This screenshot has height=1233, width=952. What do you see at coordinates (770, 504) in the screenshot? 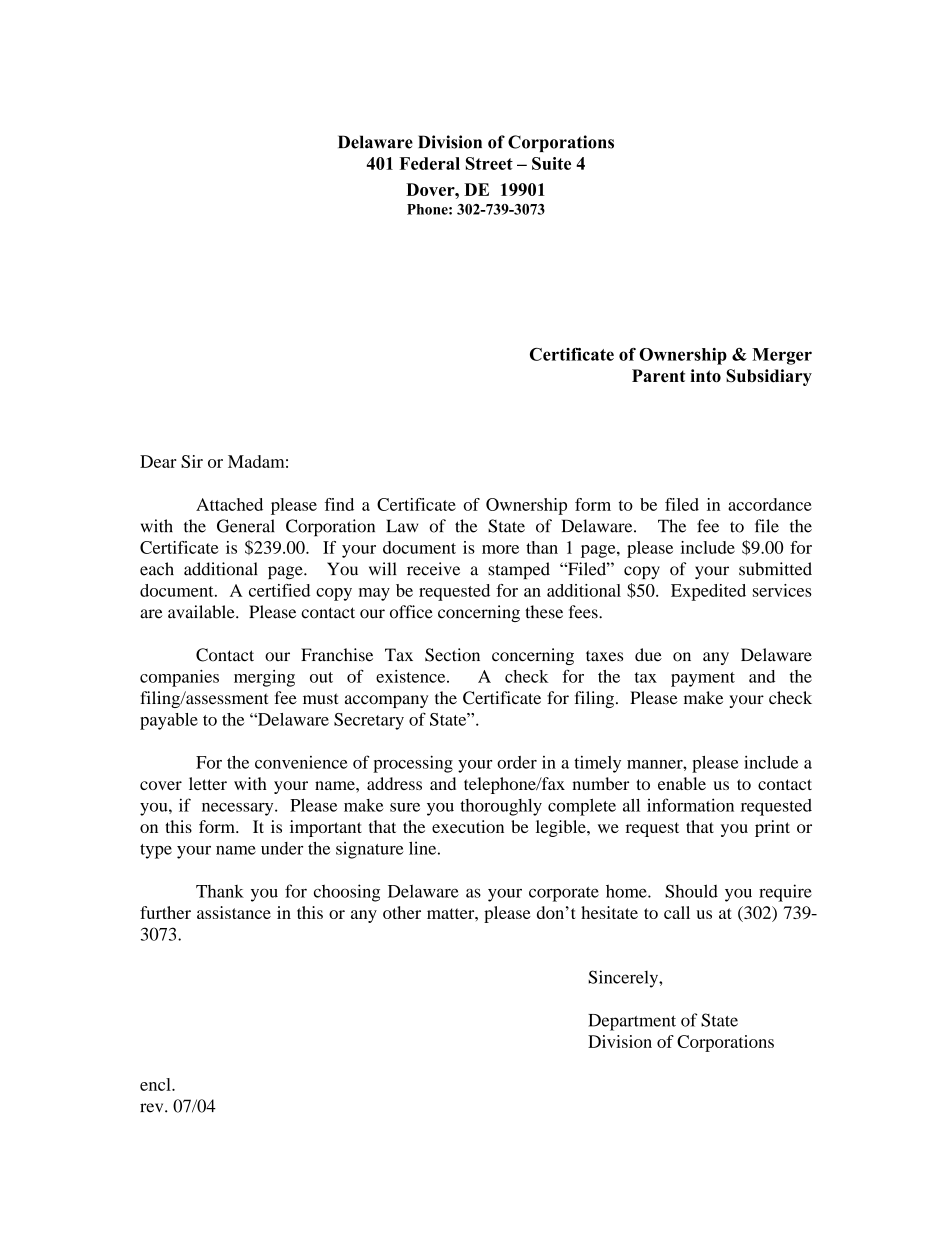
I see `accordance` at bounding box center [770, 504].
